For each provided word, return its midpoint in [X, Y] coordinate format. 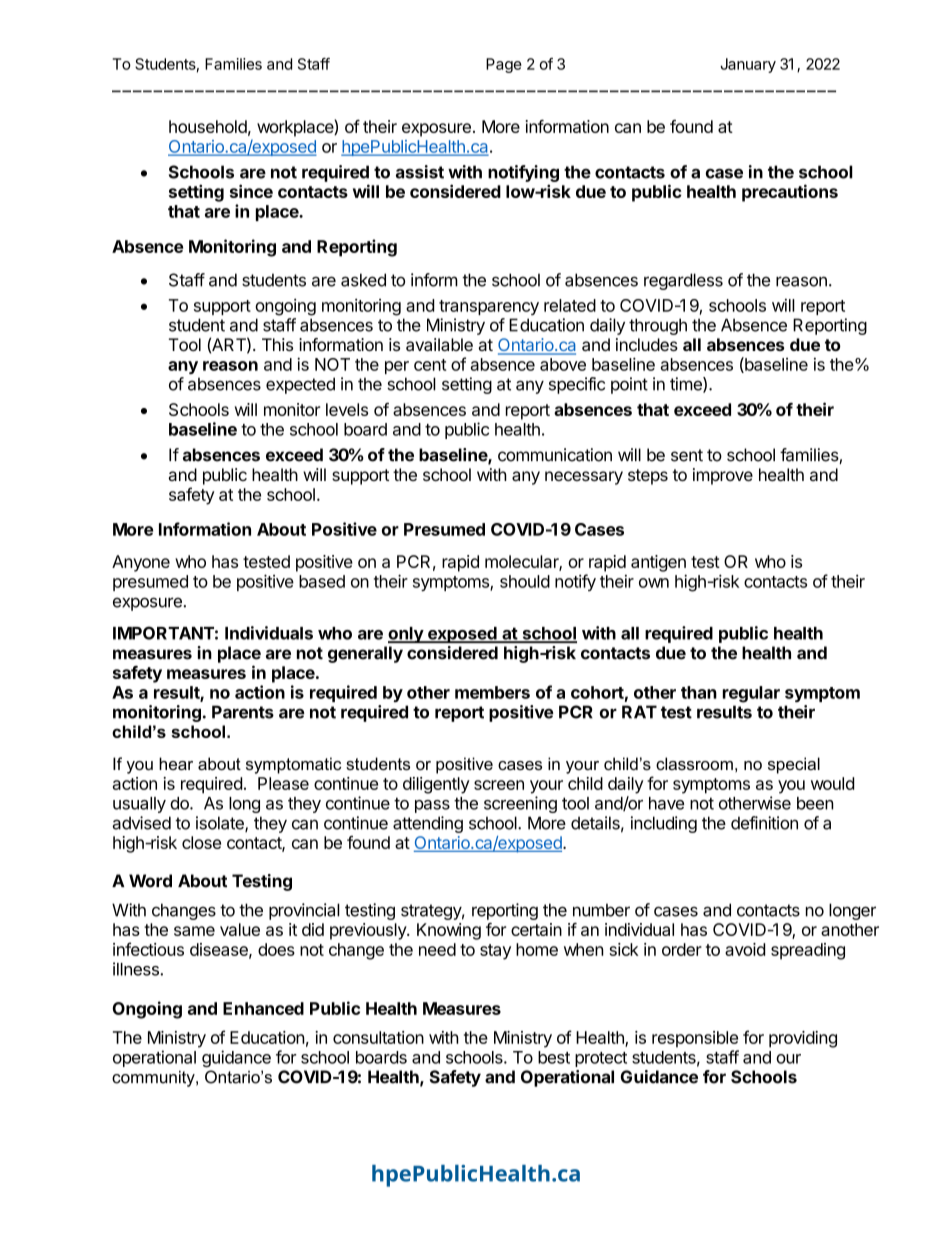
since [251, 191]
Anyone [141, 563]
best [554, 1057]
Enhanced [263, 1008]
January [748, 65]
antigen [658, 563]
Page [504, 65]
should [525, 581]
